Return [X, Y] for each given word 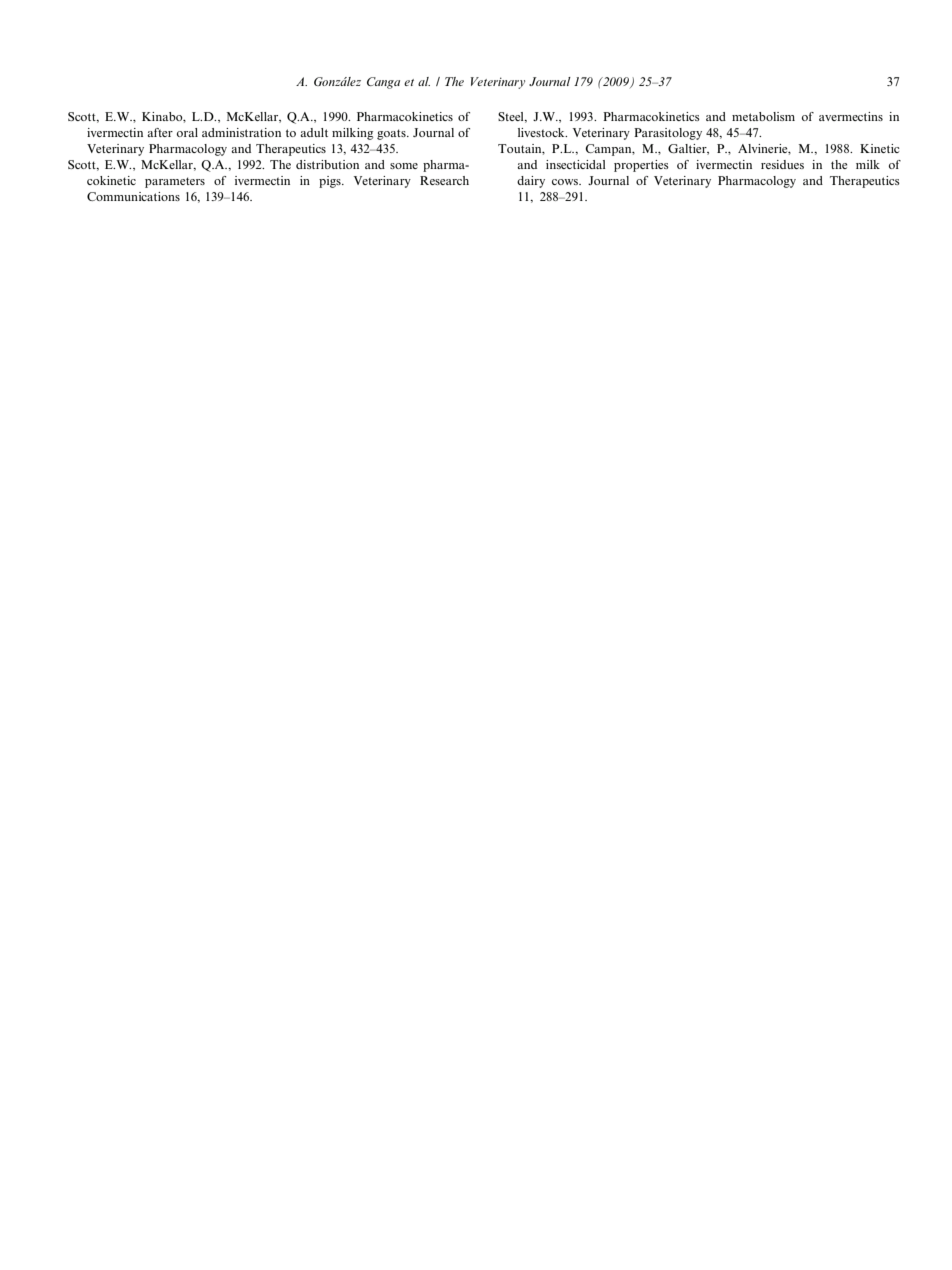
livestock [542, 132]
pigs [331, 182]
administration [241, 132]
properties [641, 166]
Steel [512, 117]
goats [392, 134]
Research [444, 180]
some [404, 166]
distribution [327, 164]
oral [187, 132]
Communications [133, 196]
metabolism [763, 116]
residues [782, 164]
